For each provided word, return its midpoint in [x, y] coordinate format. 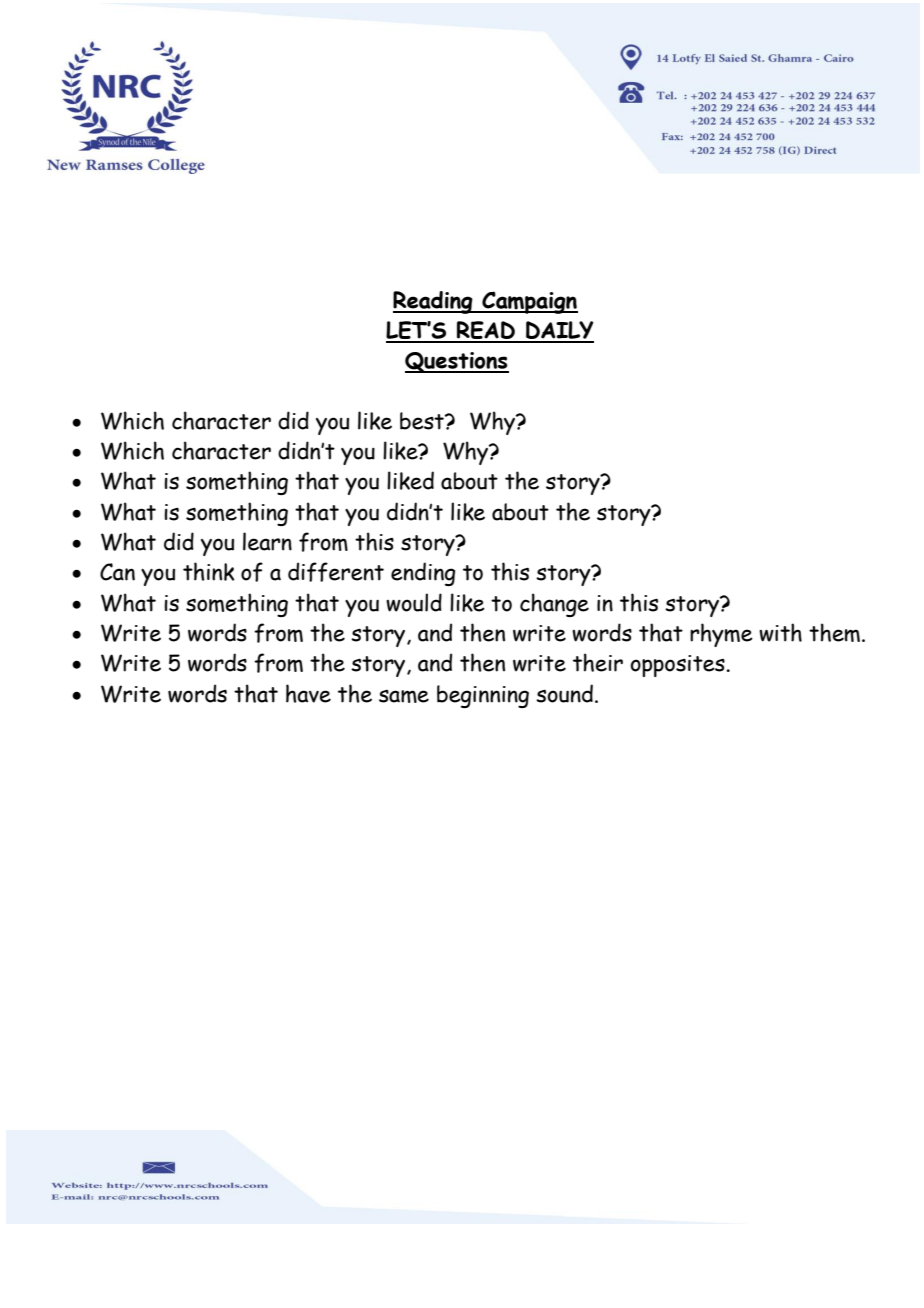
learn [267, 541]
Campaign [529, 302]
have [308, 693]
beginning [483, 696]
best [423, 421]
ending [423, 574]
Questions [457, 362]
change [554, 605]
